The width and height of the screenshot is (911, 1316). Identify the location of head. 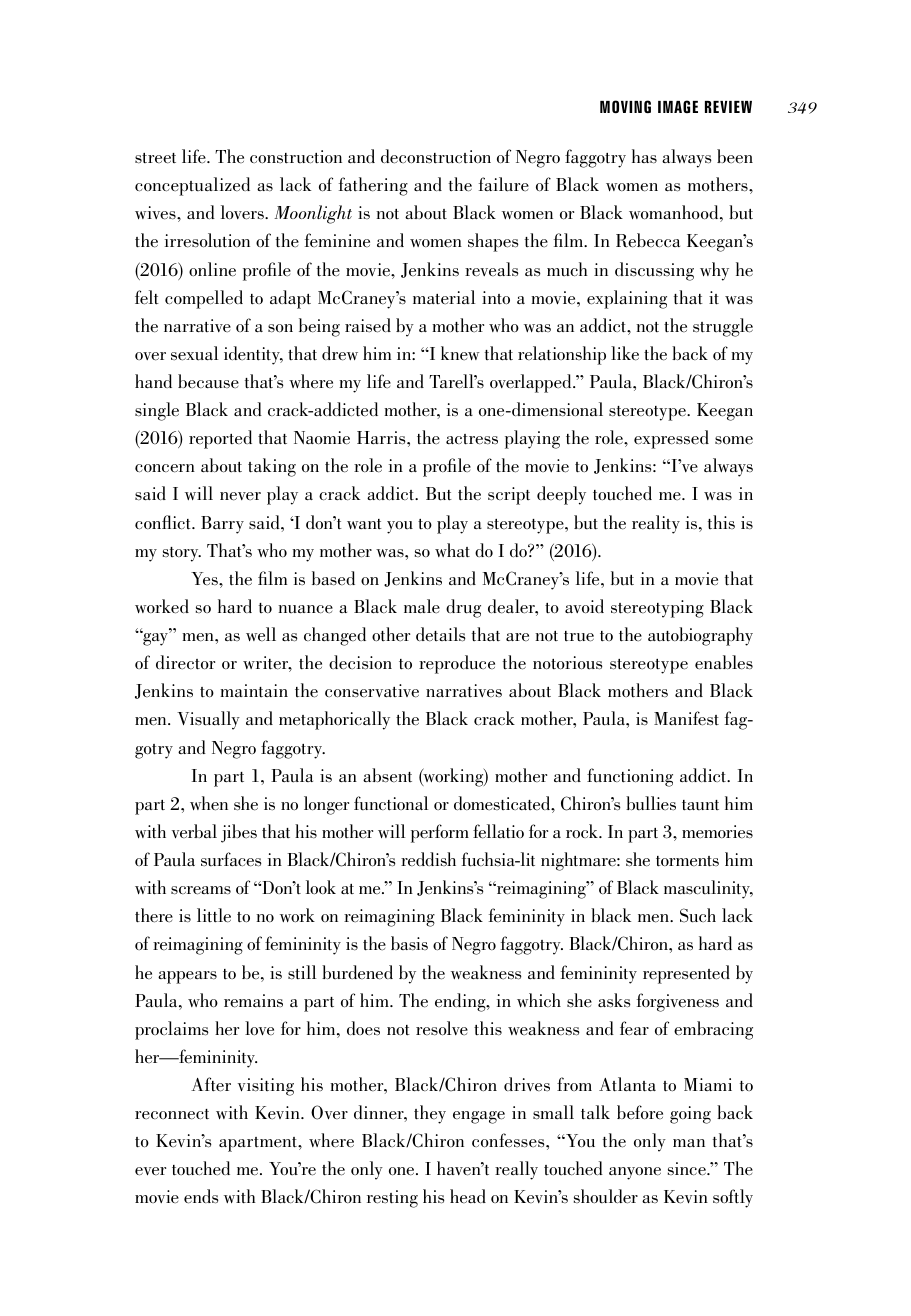
(468, 1196).
